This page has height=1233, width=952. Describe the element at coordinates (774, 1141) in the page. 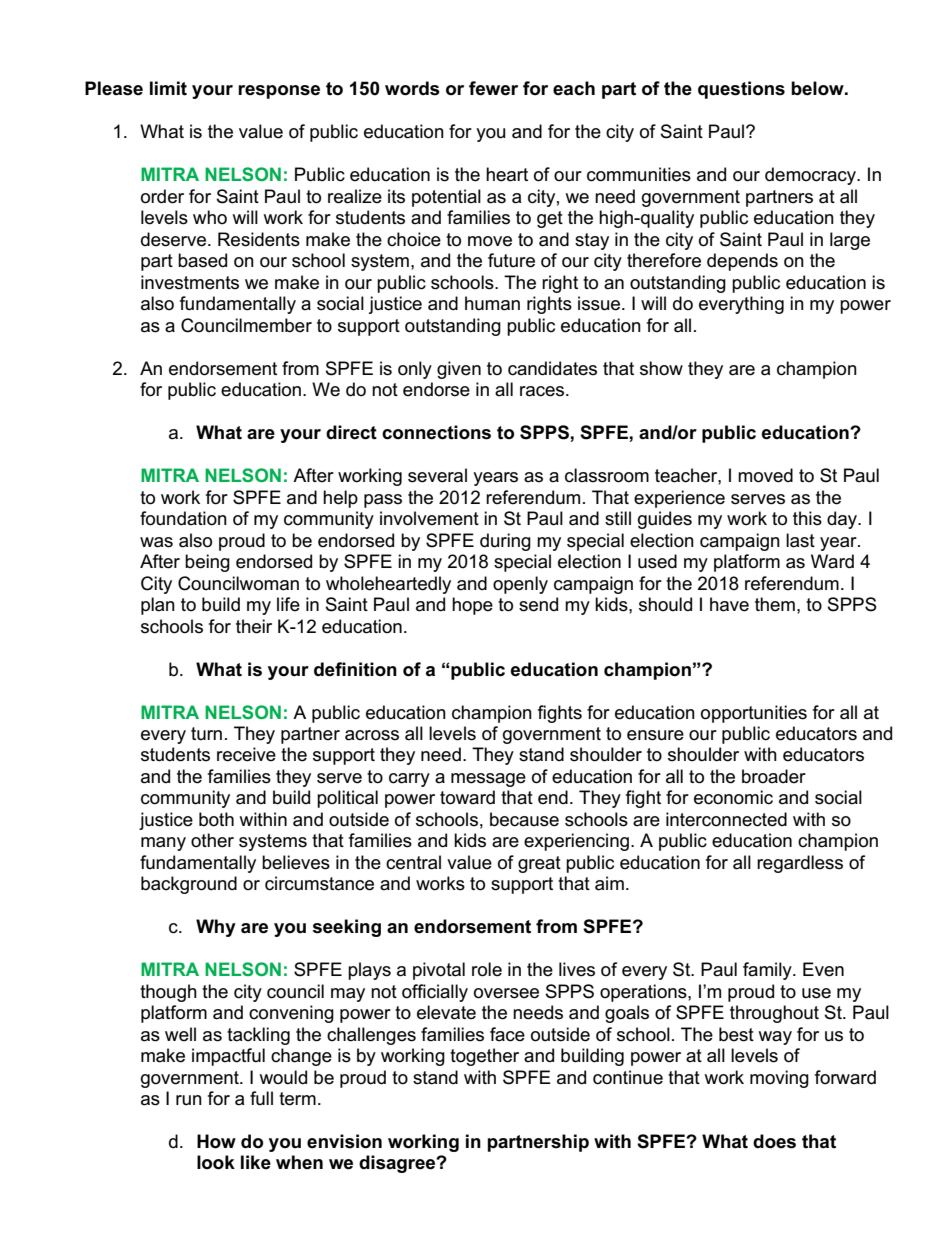

I see `does` at that location.
